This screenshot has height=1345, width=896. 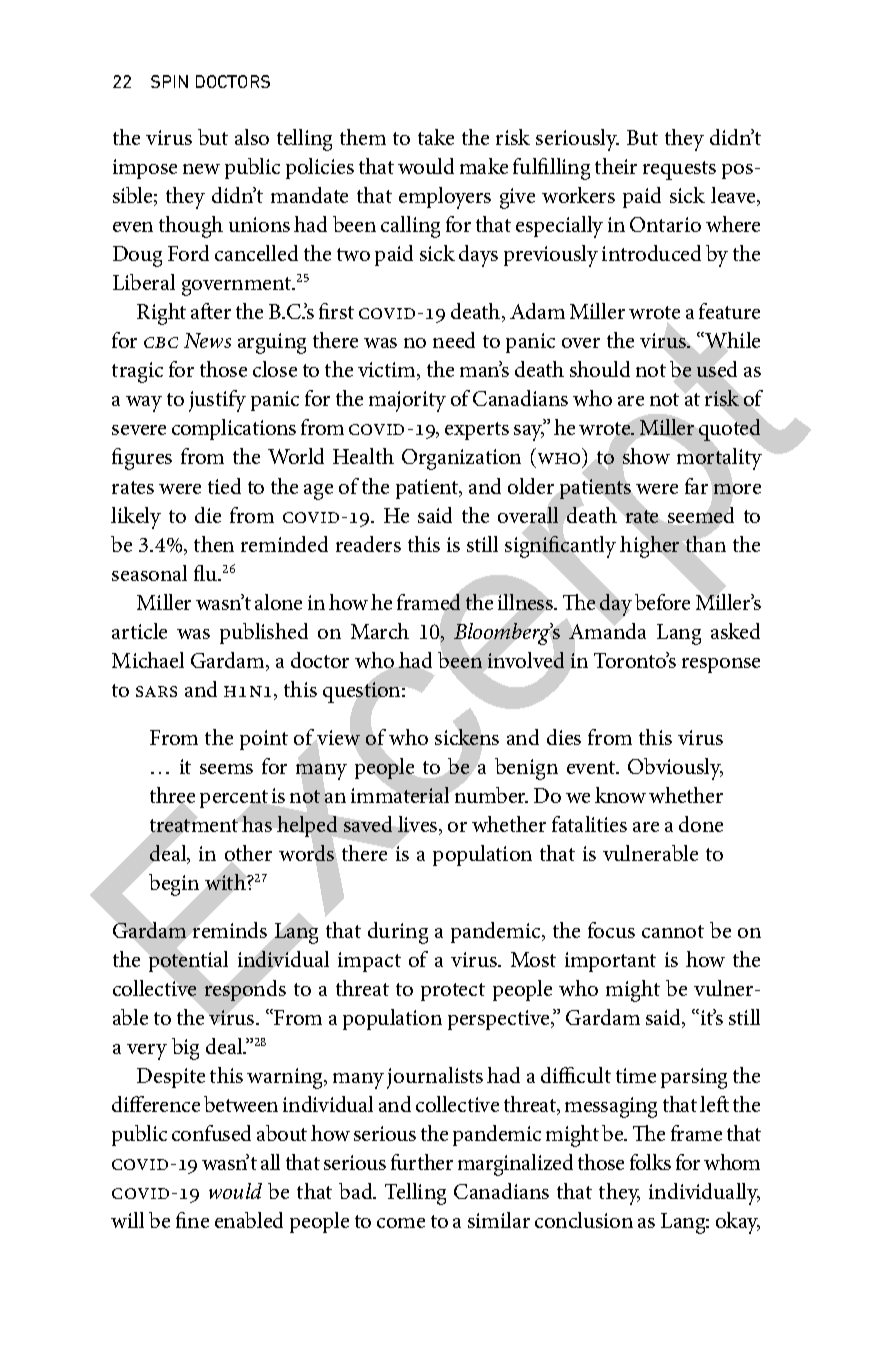 I want to click on further, so click(x=422, y=1162).
